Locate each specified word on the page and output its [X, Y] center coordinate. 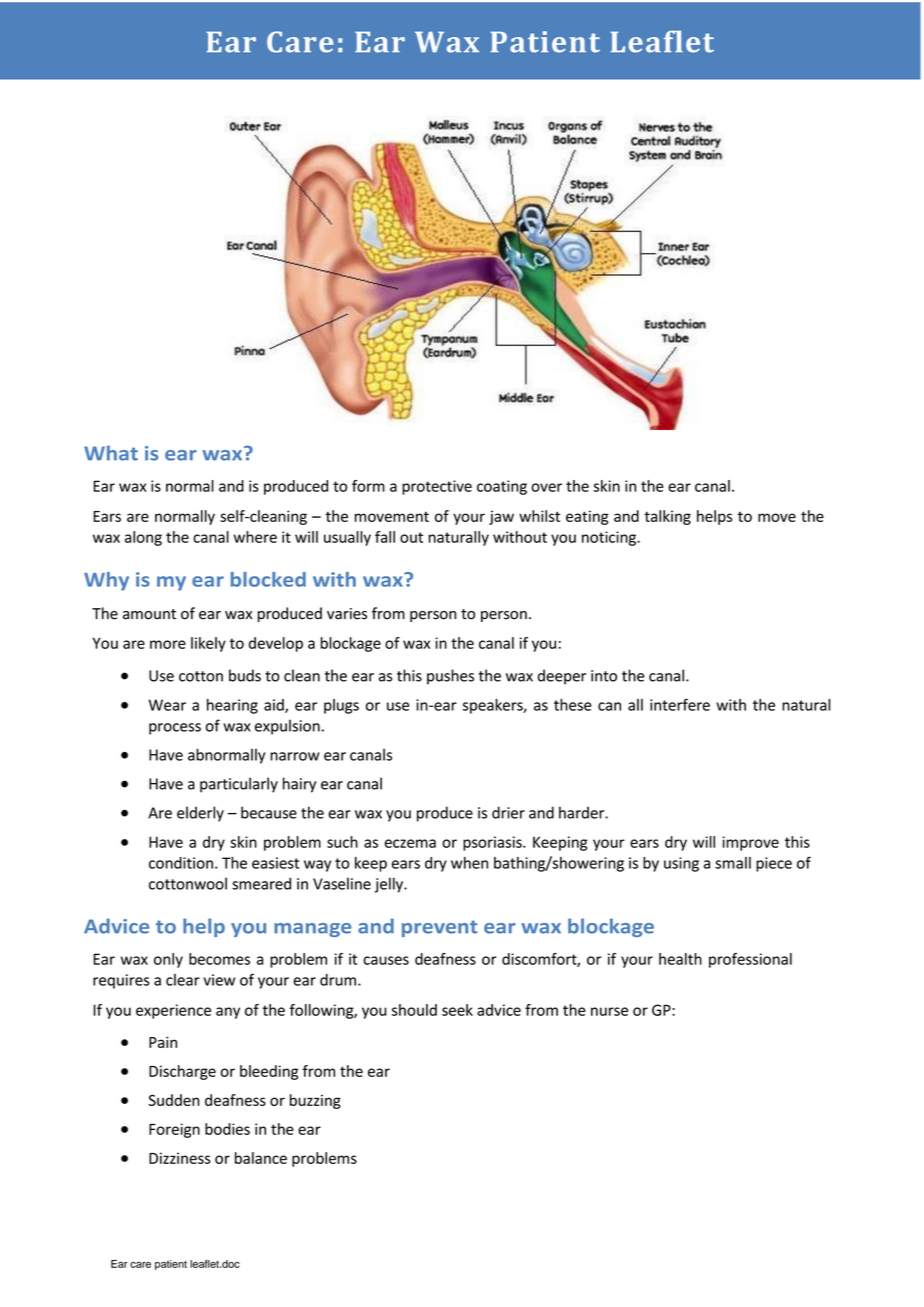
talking [667, 517]
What [111, 453]
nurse [609, 1011]
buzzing [315, 1101]
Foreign [174, 1130]
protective [437, 487]
